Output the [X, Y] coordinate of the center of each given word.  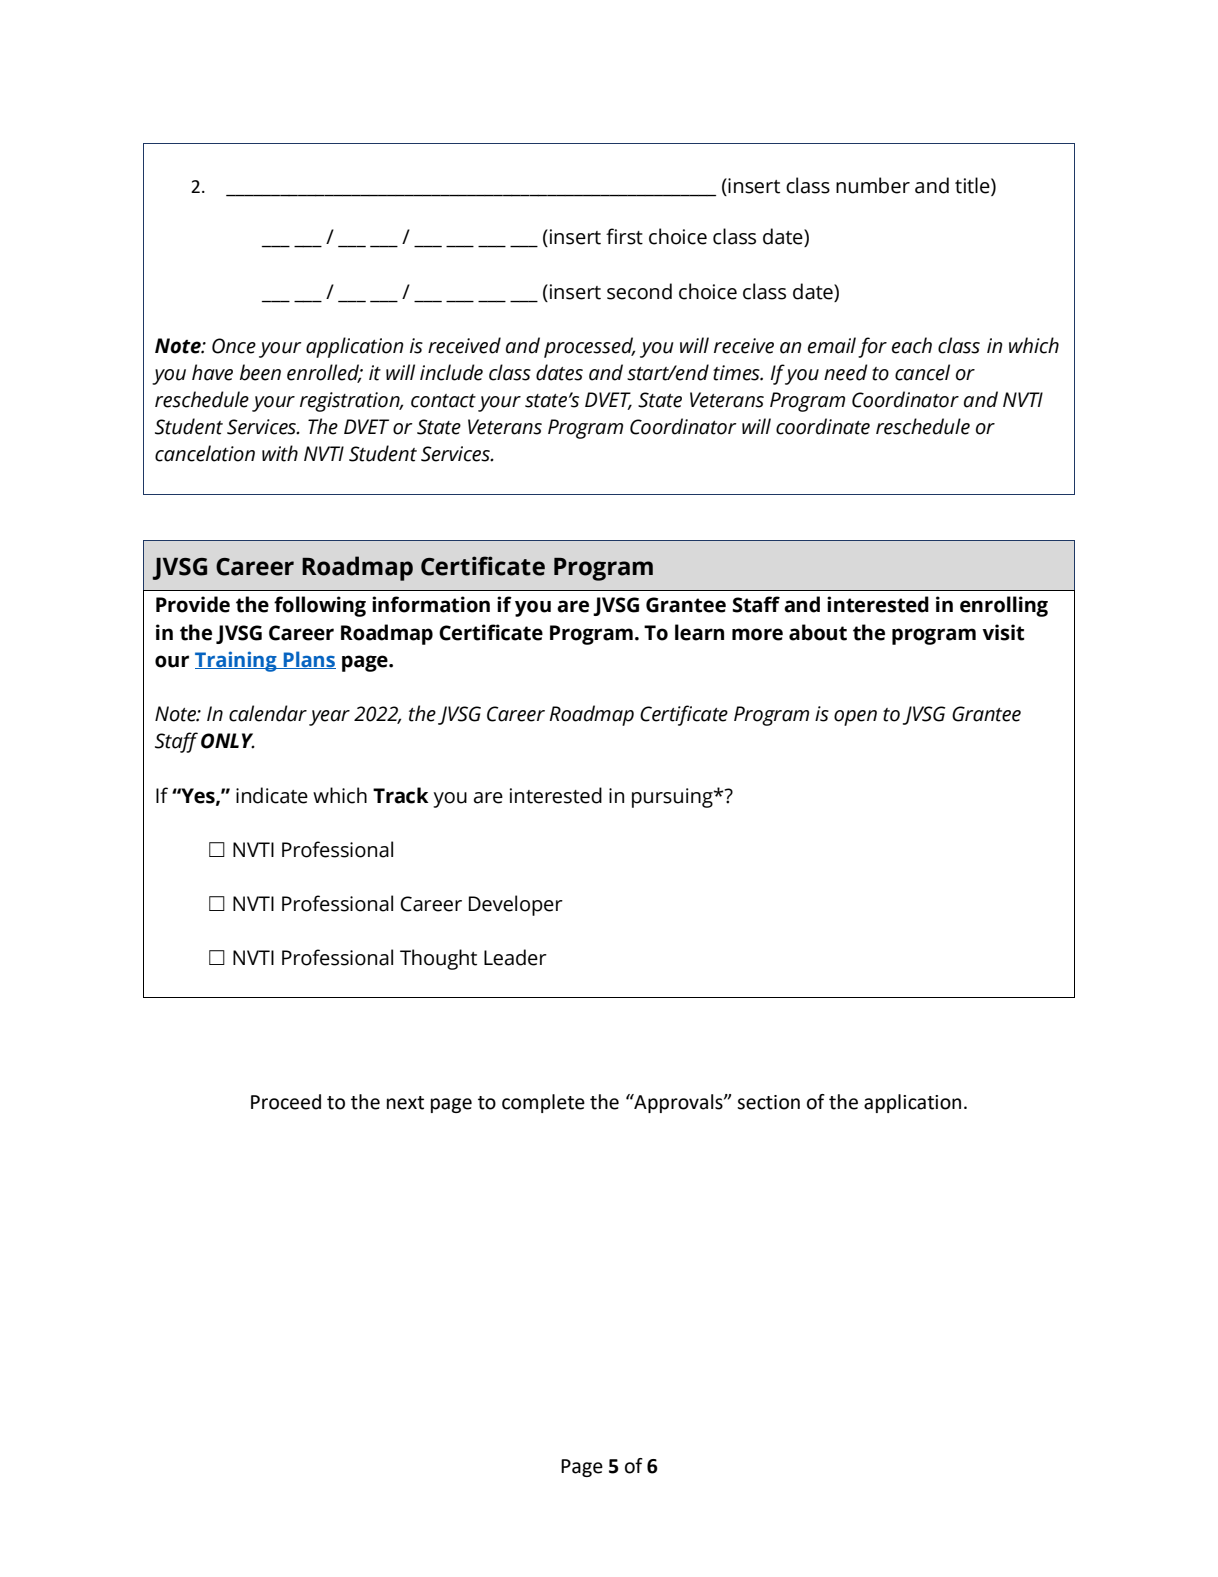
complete [543, 1103]
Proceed [286, 1102]
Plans [309, 660]
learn [699, 632]
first [624, 236]
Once [234, 346]
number [873, 185]
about [818, 632]
